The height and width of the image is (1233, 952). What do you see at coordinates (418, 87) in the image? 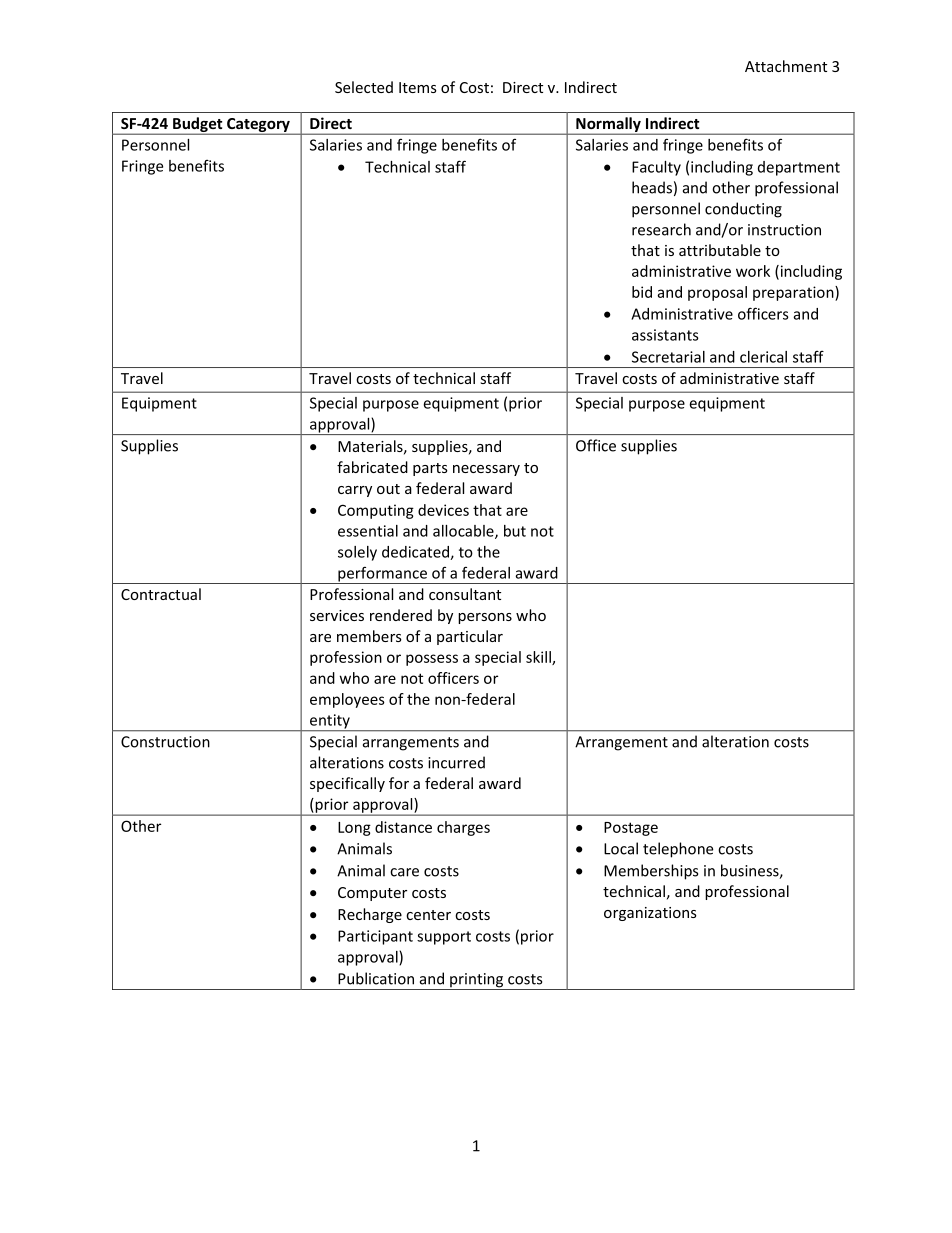
I see `Items` at bounding box center [418, 87].
